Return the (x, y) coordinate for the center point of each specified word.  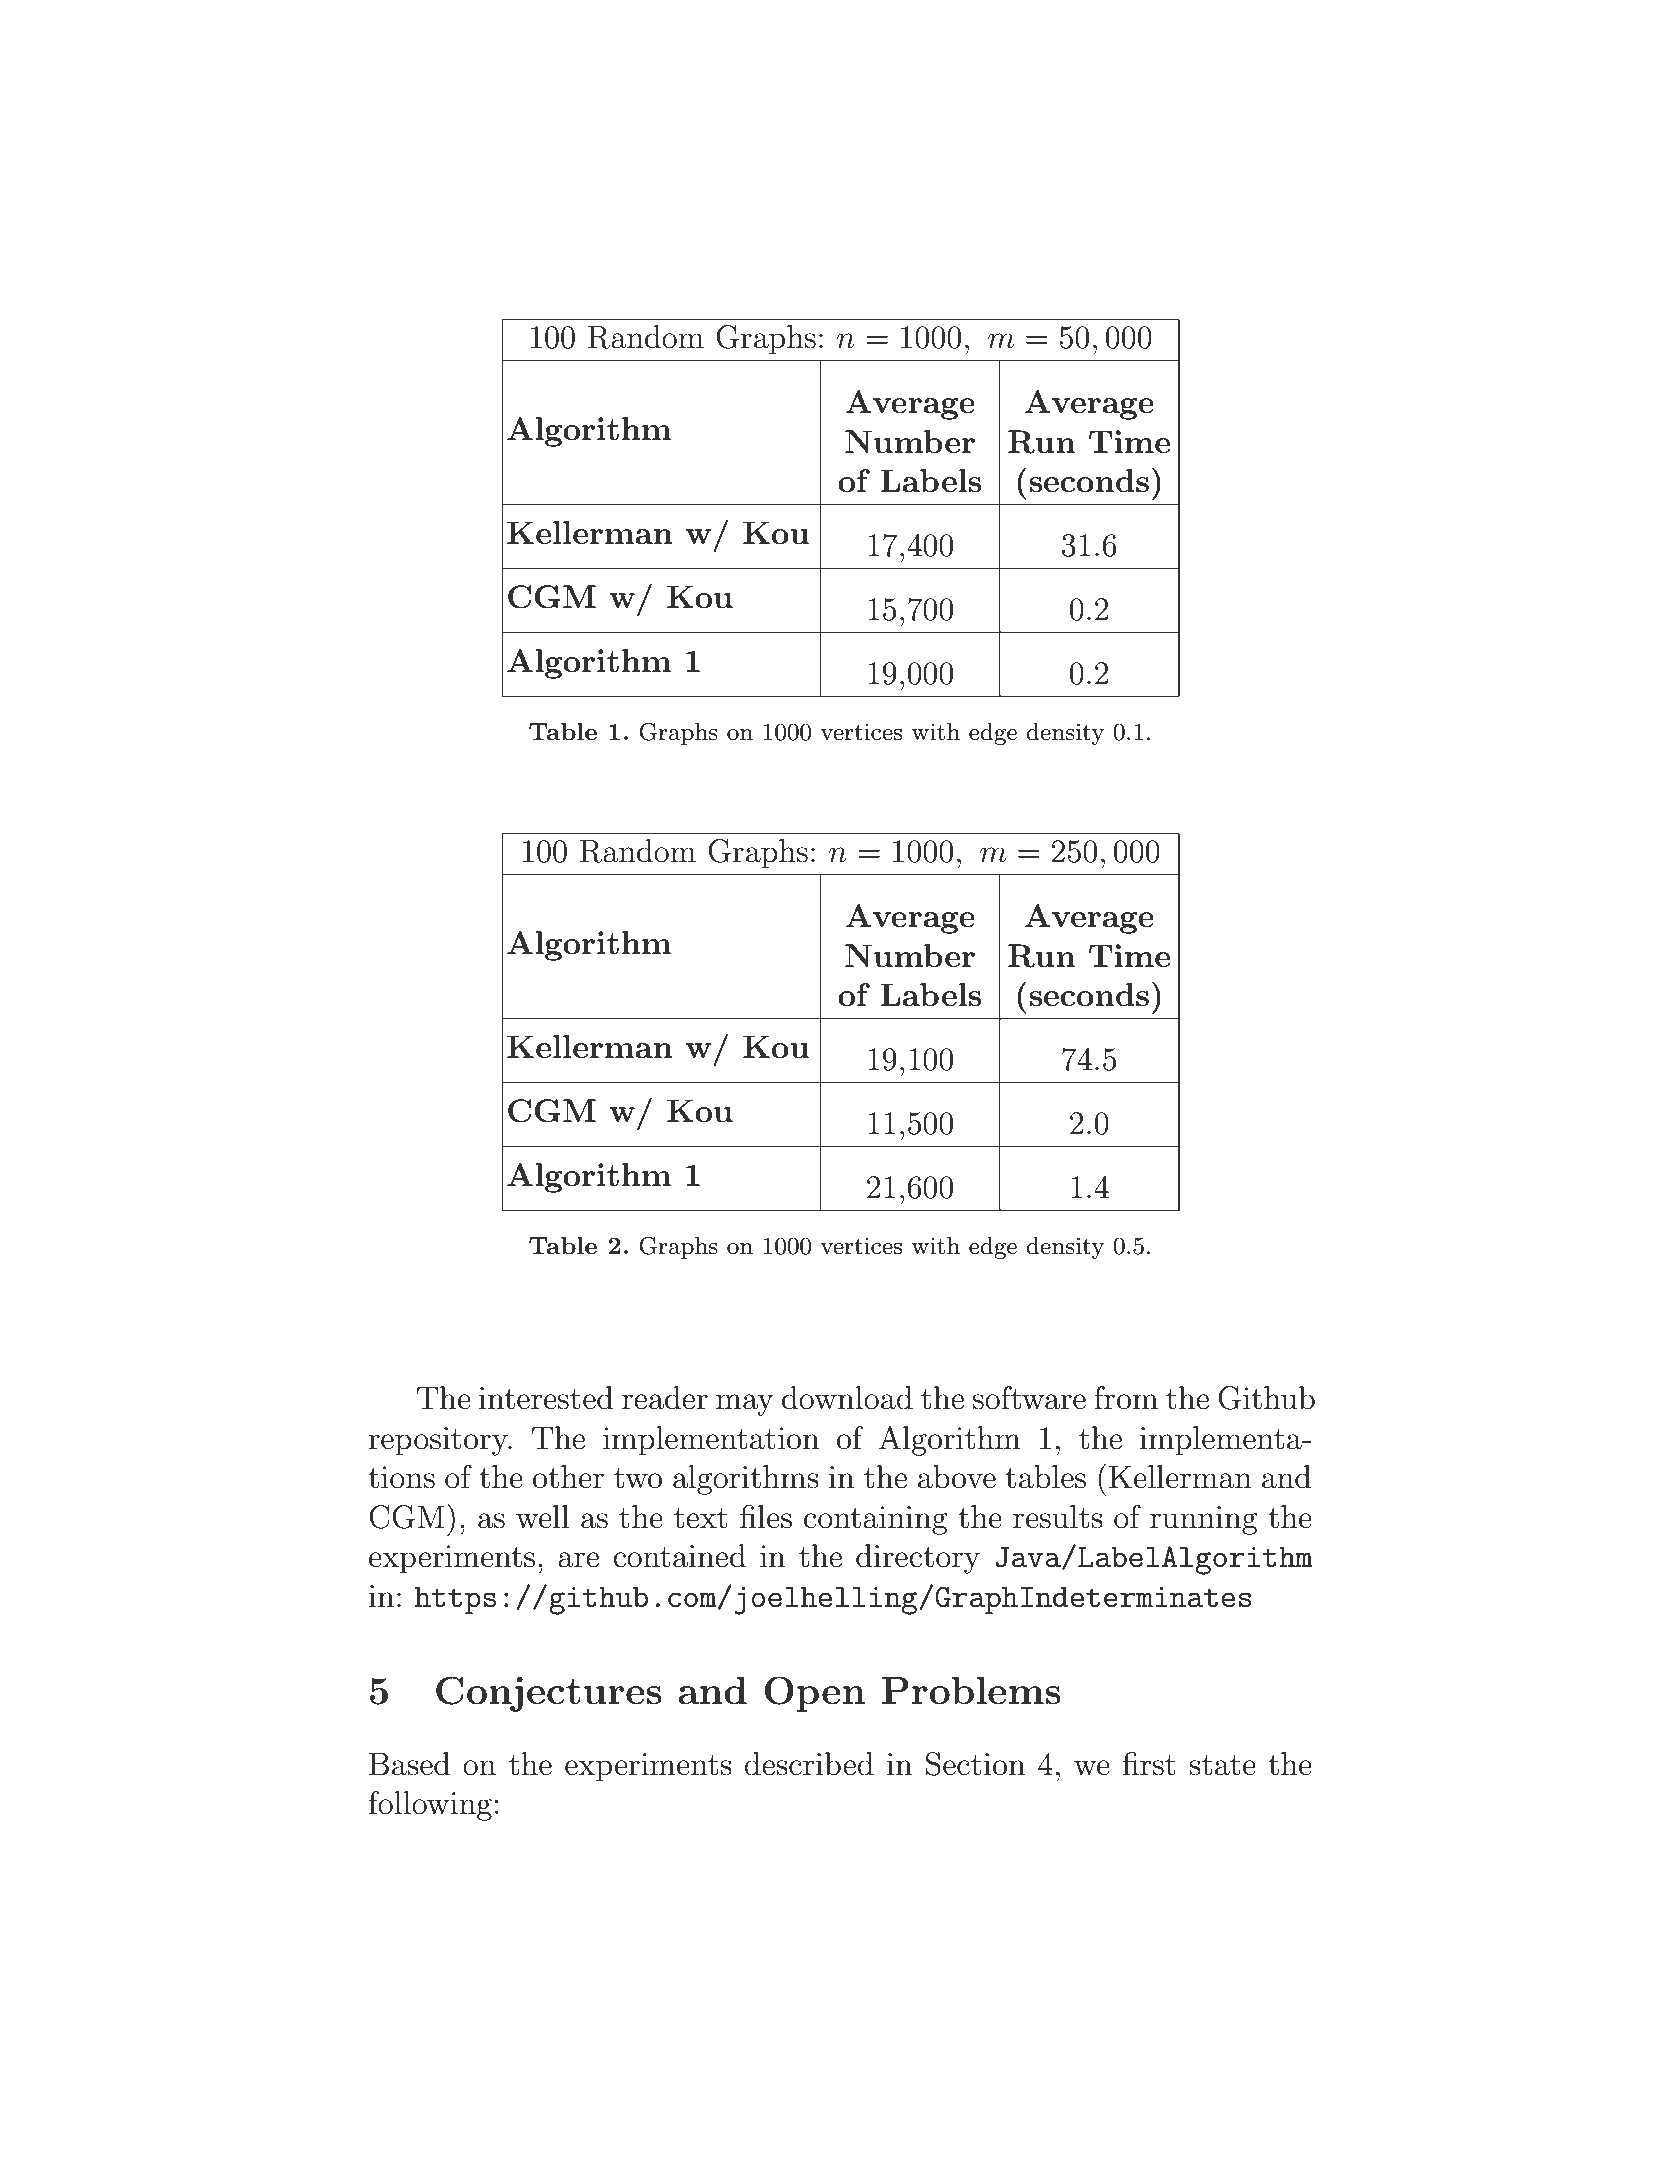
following (430, 1806)
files (766, 1517)
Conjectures (549, 1694)
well (543, 1517)
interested (546, 1398)
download (847, 1398)
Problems (971, 1691)
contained (679, 1556)
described (809, 1764)
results (1058, 1517)
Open (815, 1694)
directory (918, 1559)
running (1204, 1520)
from (1126, 1398)
